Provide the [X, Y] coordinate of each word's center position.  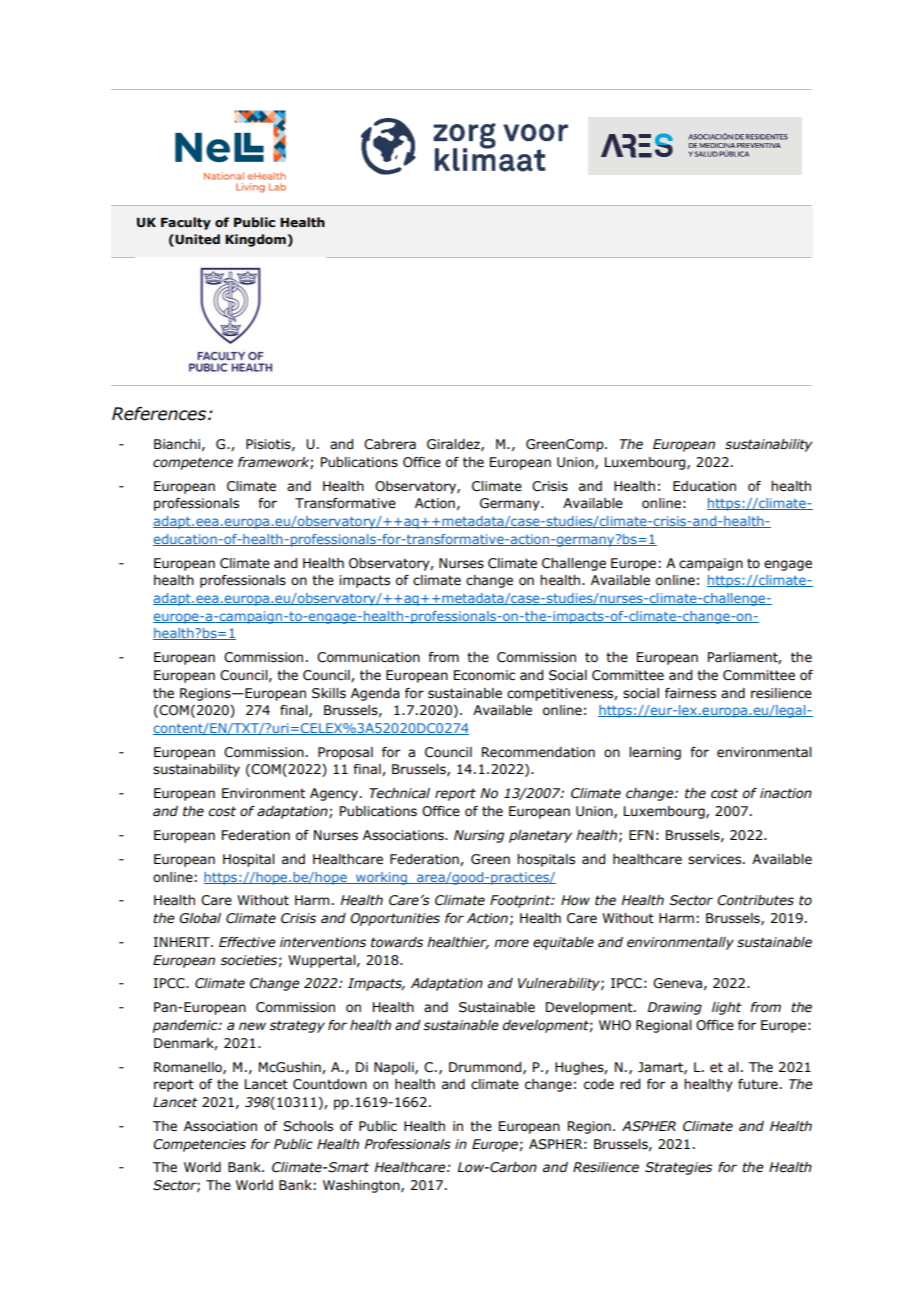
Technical [399, 793]
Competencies [199, 1145]
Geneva [677, 983]
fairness [690, 693]
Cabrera [390, 444]
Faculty [186, 223]
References [160, 414]
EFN [641, 835]
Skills [329, 693]
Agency [334, 794]
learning [655, 753]
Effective [247, 942]
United [196, 240]
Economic [484, 675]
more [511, 943]
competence [193, 463]
